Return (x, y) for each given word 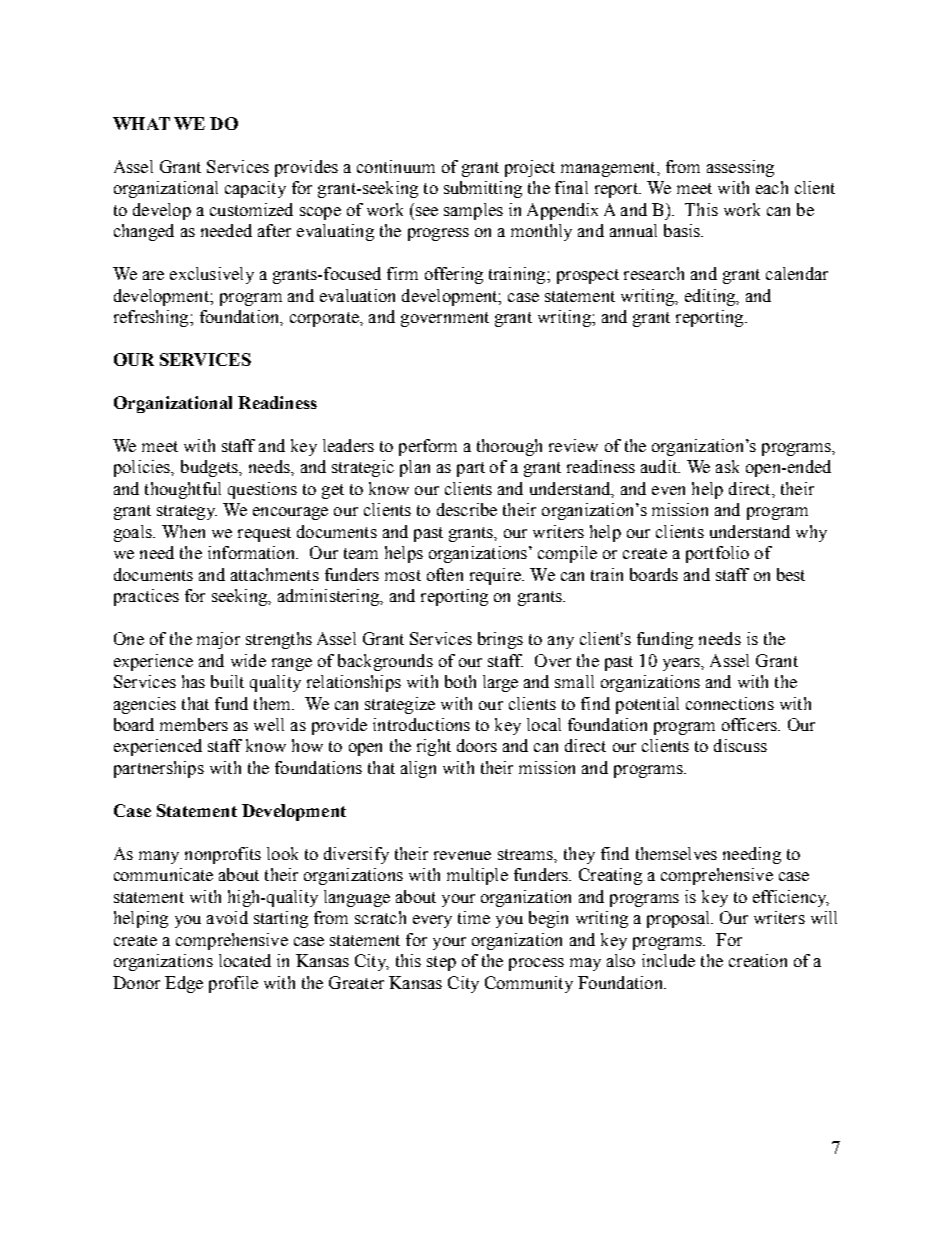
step (441, 963)
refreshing (152, 318)
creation (758, 960)
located (245, 960)
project (530, 168)
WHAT (141, 123)
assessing (740, 168)
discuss (740, 745)
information (252, 552)
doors (477, 745)
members (194, 724)
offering (454, 275)
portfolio (717, 554)
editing (711, 297)
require (496, 576)
